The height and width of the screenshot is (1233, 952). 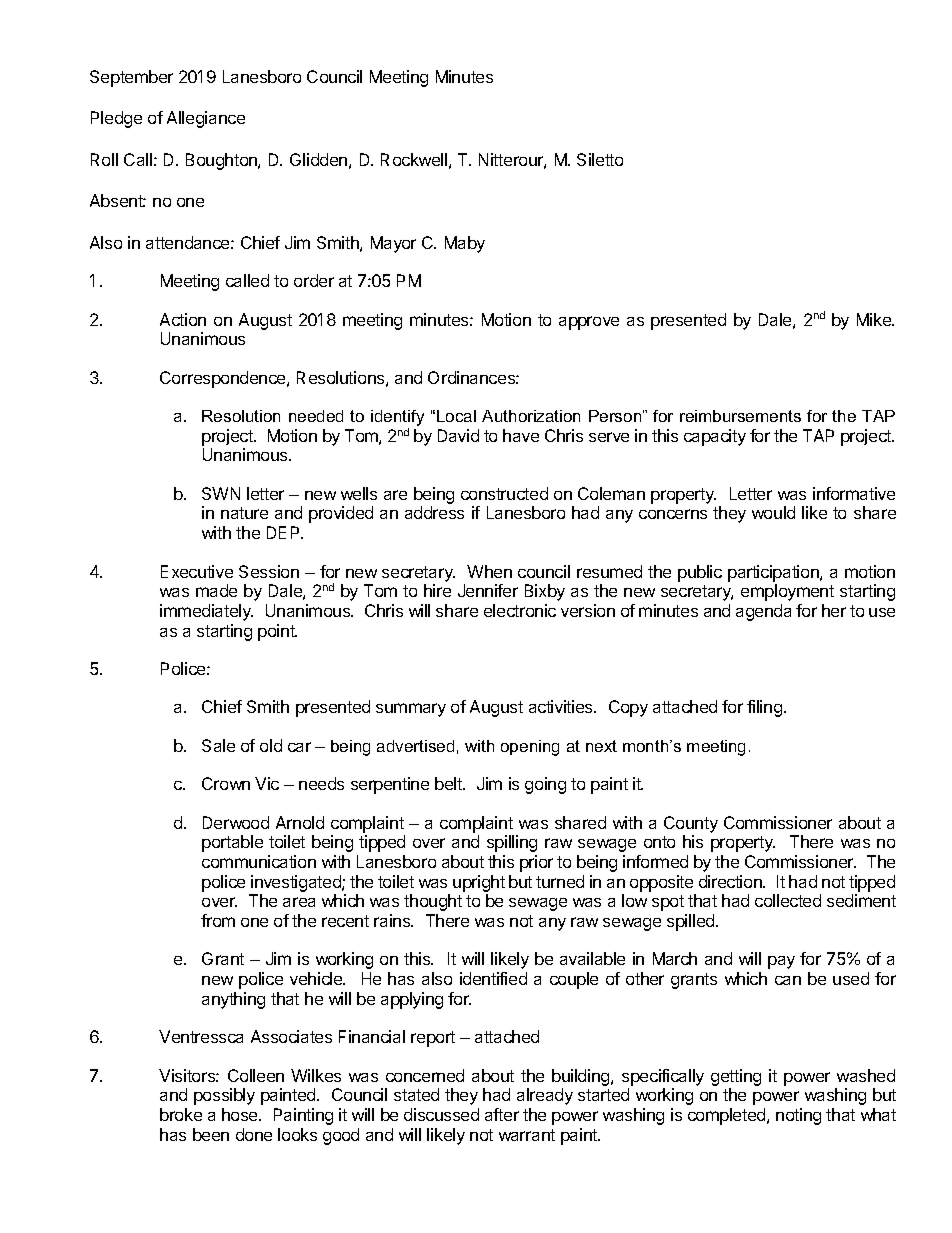 I want to click on broke, so click(x=181, y=1114).
